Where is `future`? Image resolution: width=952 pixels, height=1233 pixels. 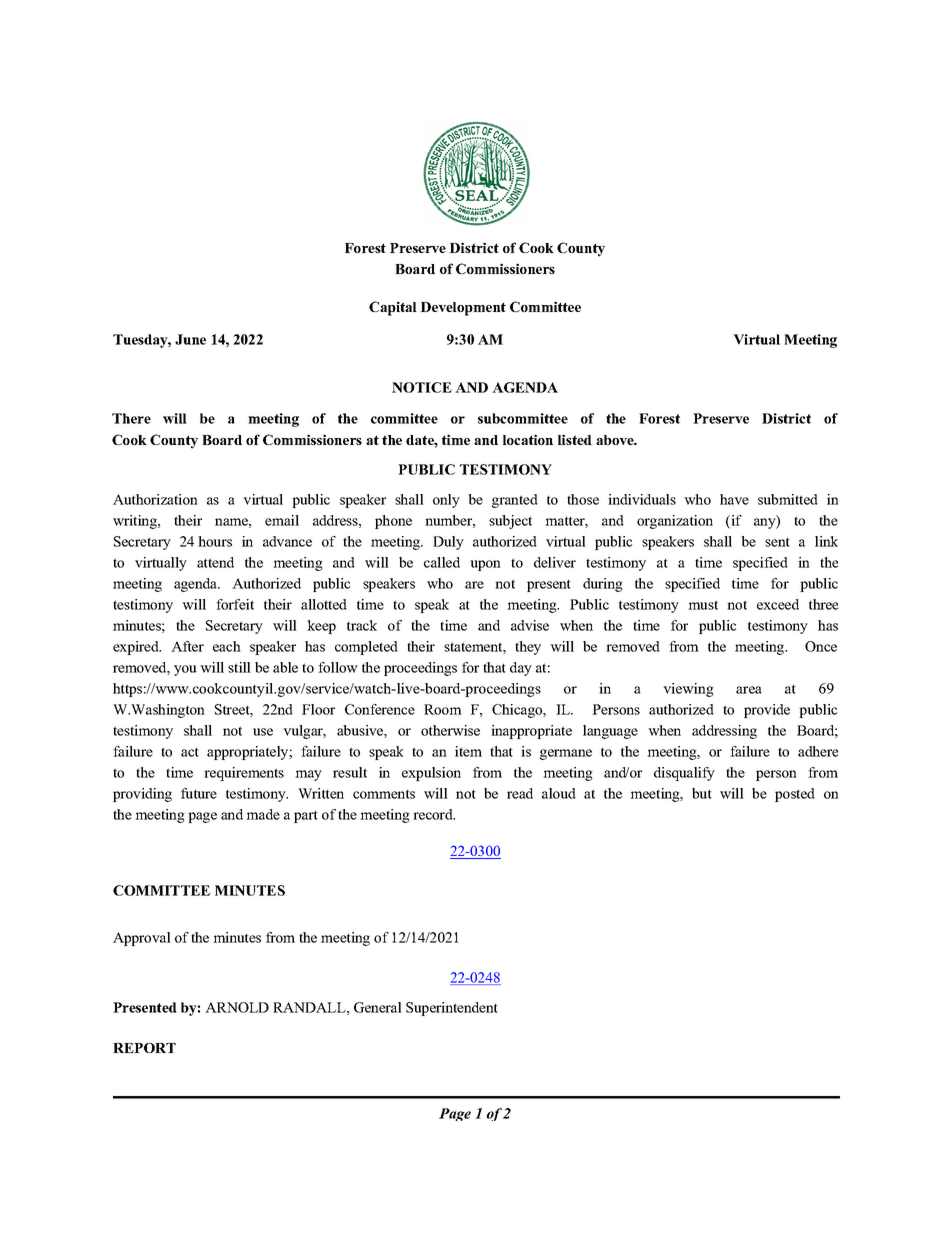 future is located at coordinates (199, 793).
